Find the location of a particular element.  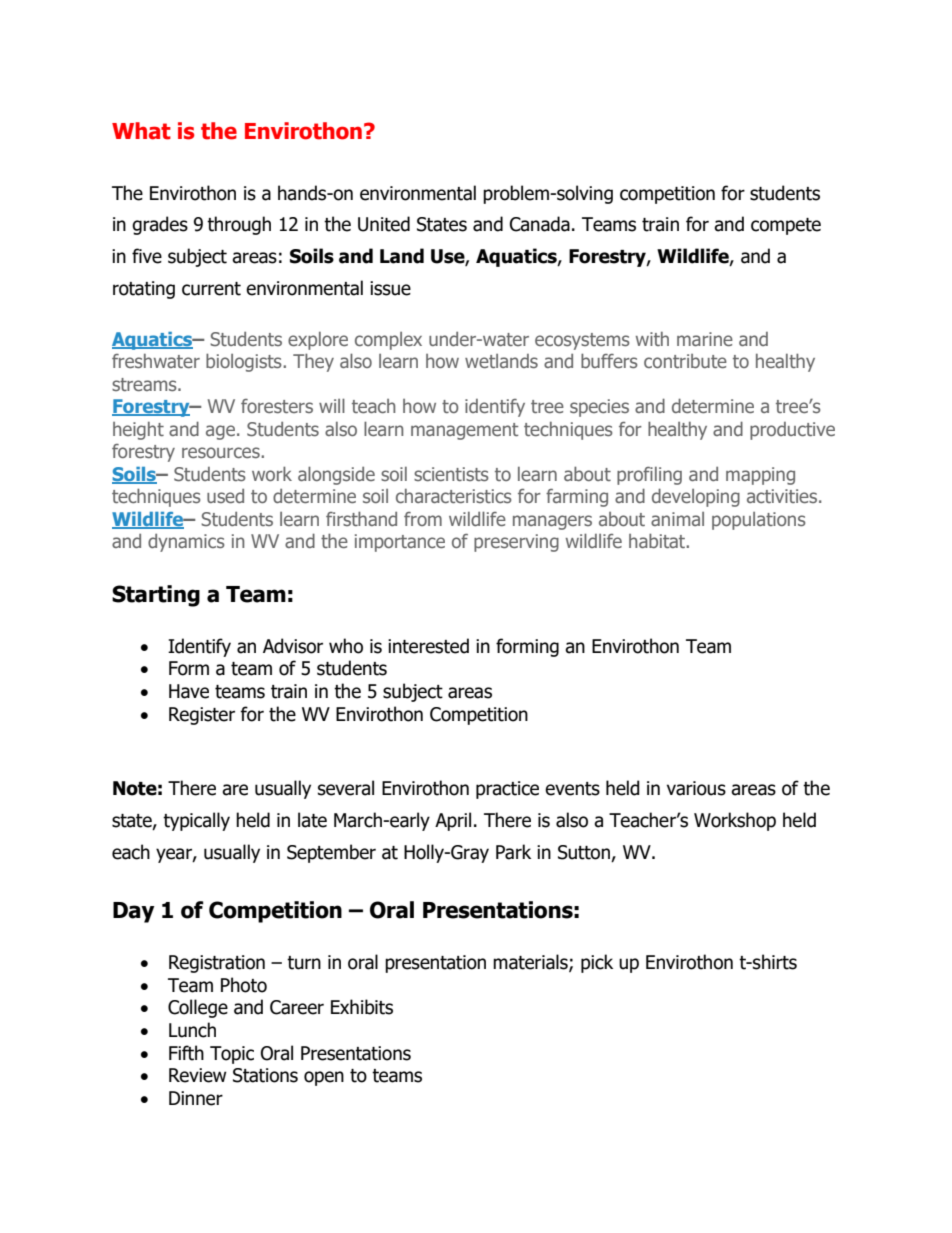

biologists is located at coordinates (245, 362).
